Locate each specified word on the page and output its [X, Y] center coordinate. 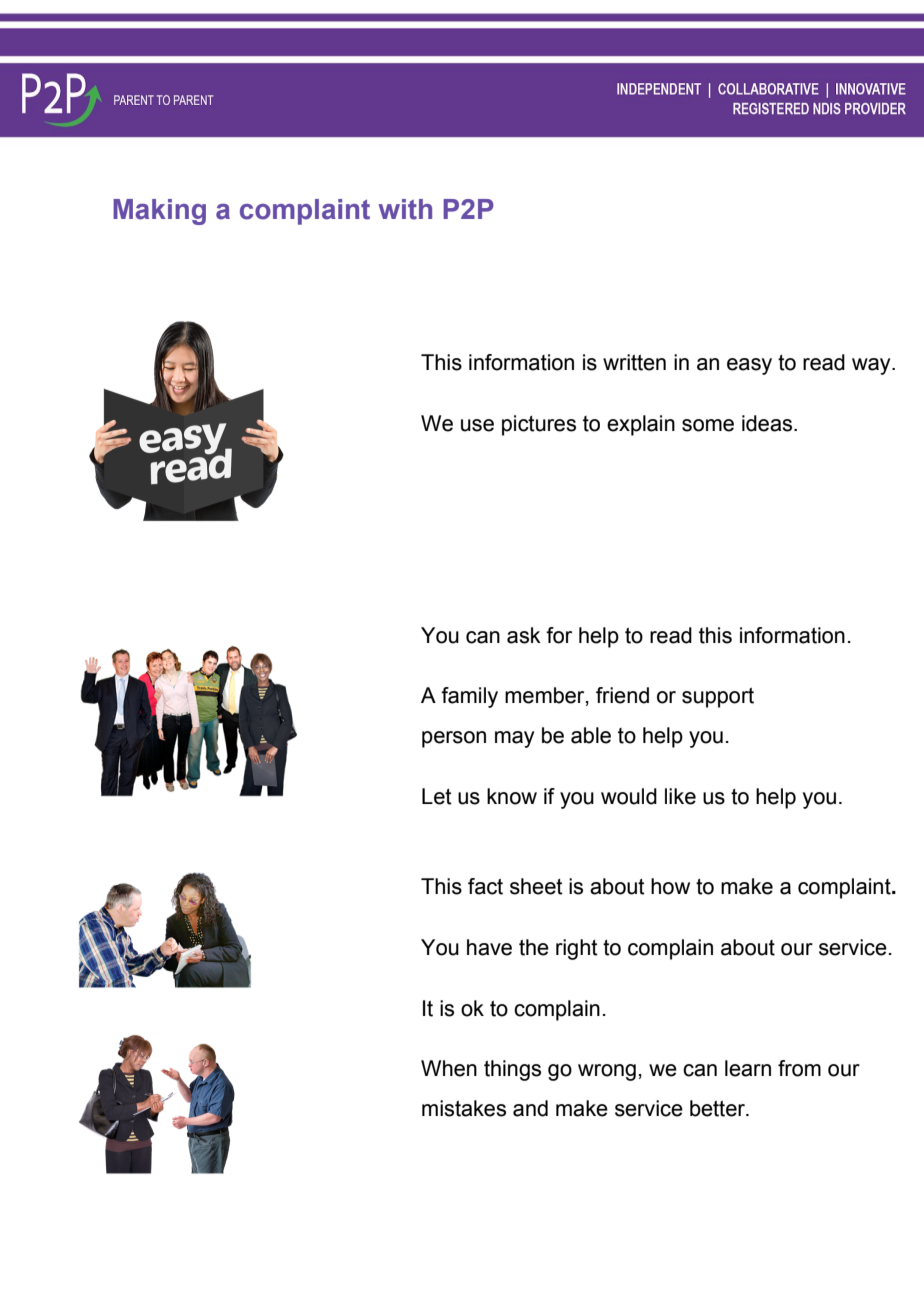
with [405, 209]
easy [749, 366]
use [477, 425]
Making [159, 212]
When [449, 1068]
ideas [768, 423]
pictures [539, 425]
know [512, 796]
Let [437, 796]
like [680, 796]
